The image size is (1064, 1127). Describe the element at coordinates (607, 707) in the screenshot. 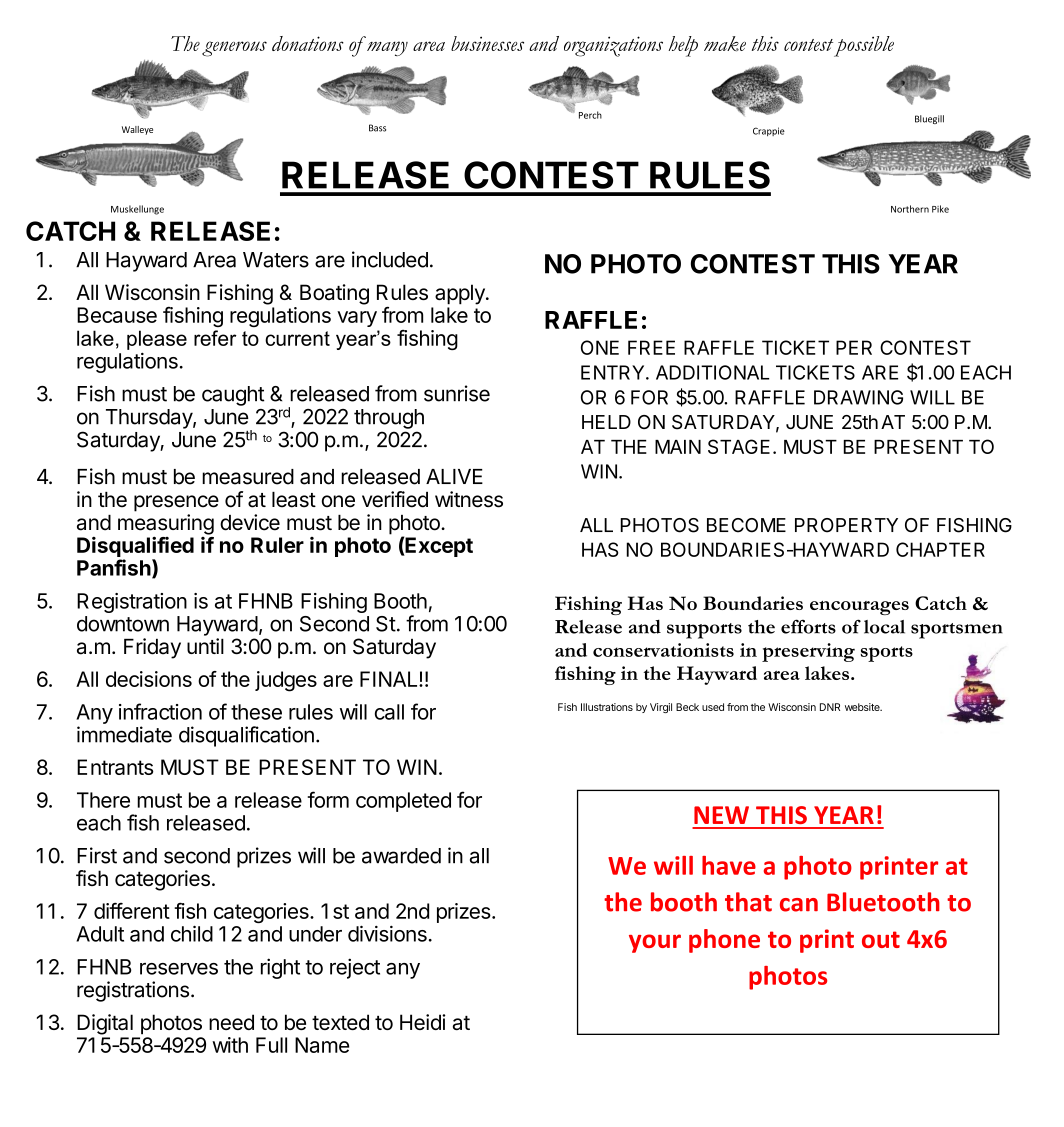

I see `Illustrations` at that location.
